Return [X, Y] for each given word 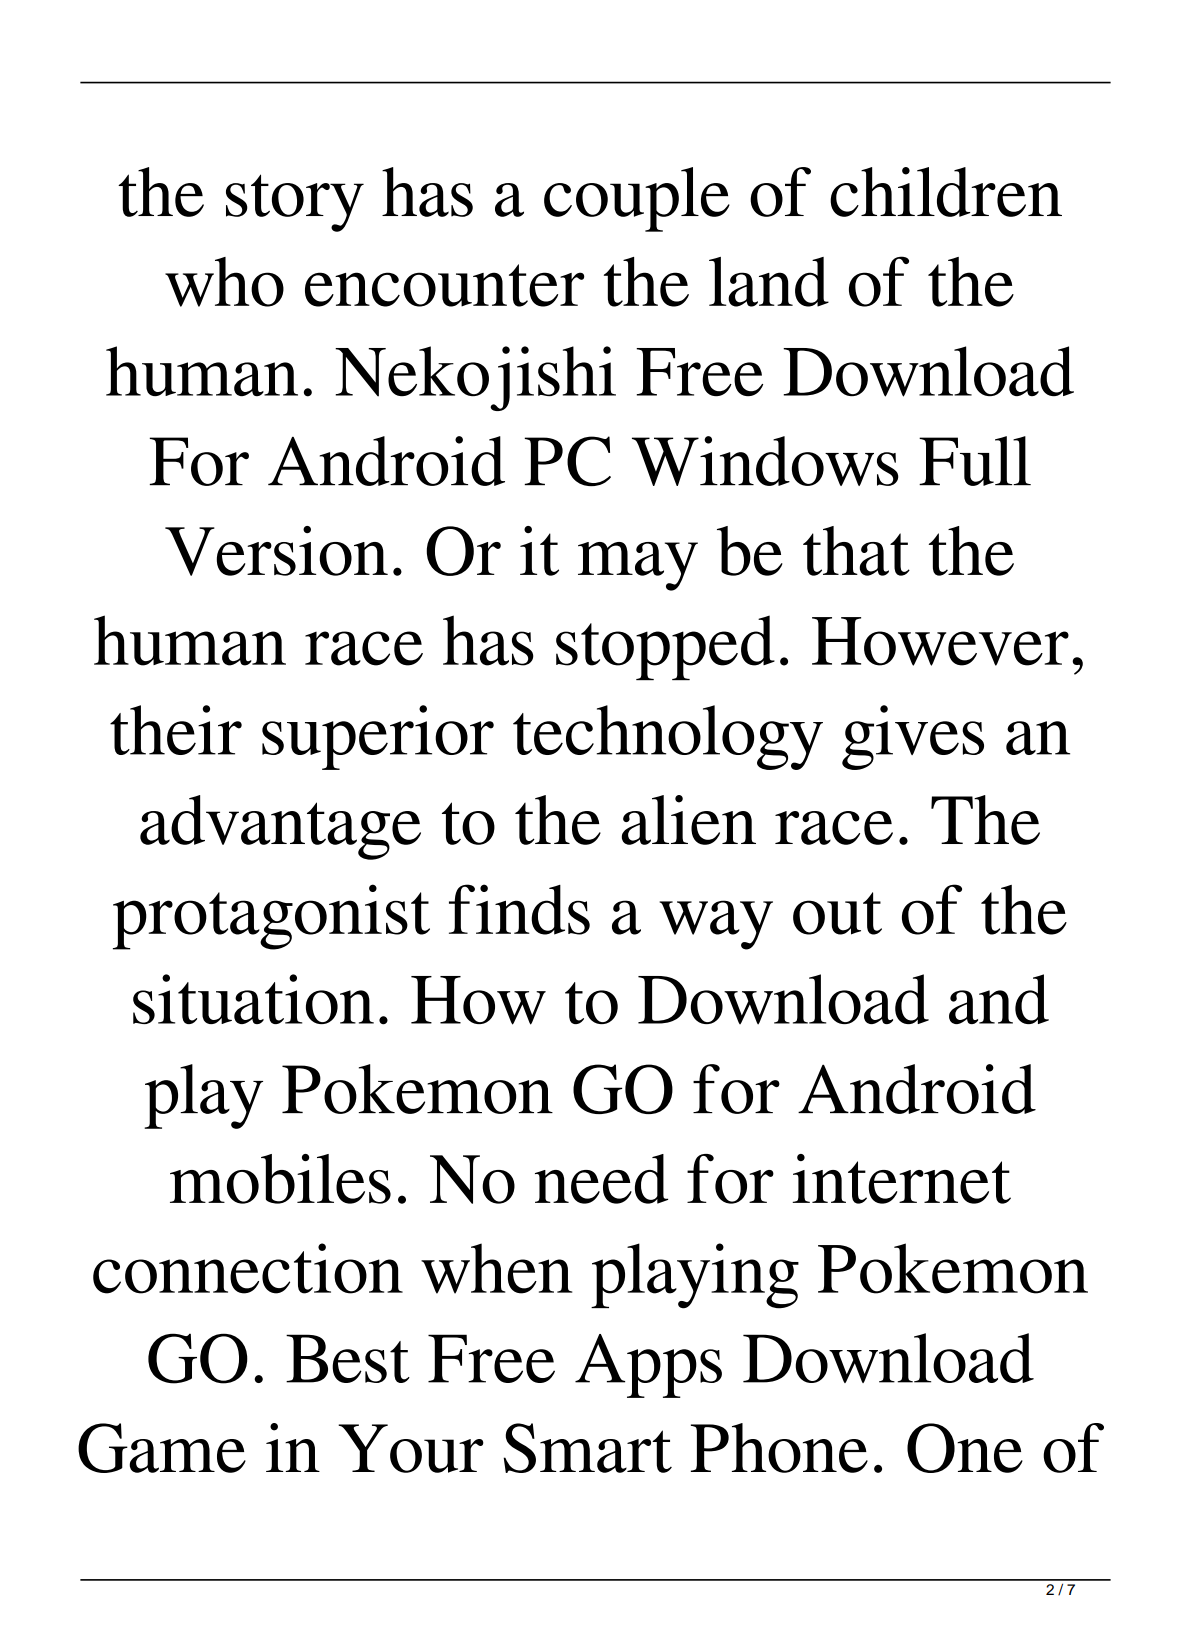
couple [637, 199]
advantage [280, 827]
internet [901, 1179]
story [295, 203]
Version [276, 551]
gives [913, 737]
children [946, 192]
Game [162, 1448]
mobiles [280, 1179]
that [856, 551]
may [638, 566]
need [601, 1179]
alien [689, 820]
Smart [587, 1448]
